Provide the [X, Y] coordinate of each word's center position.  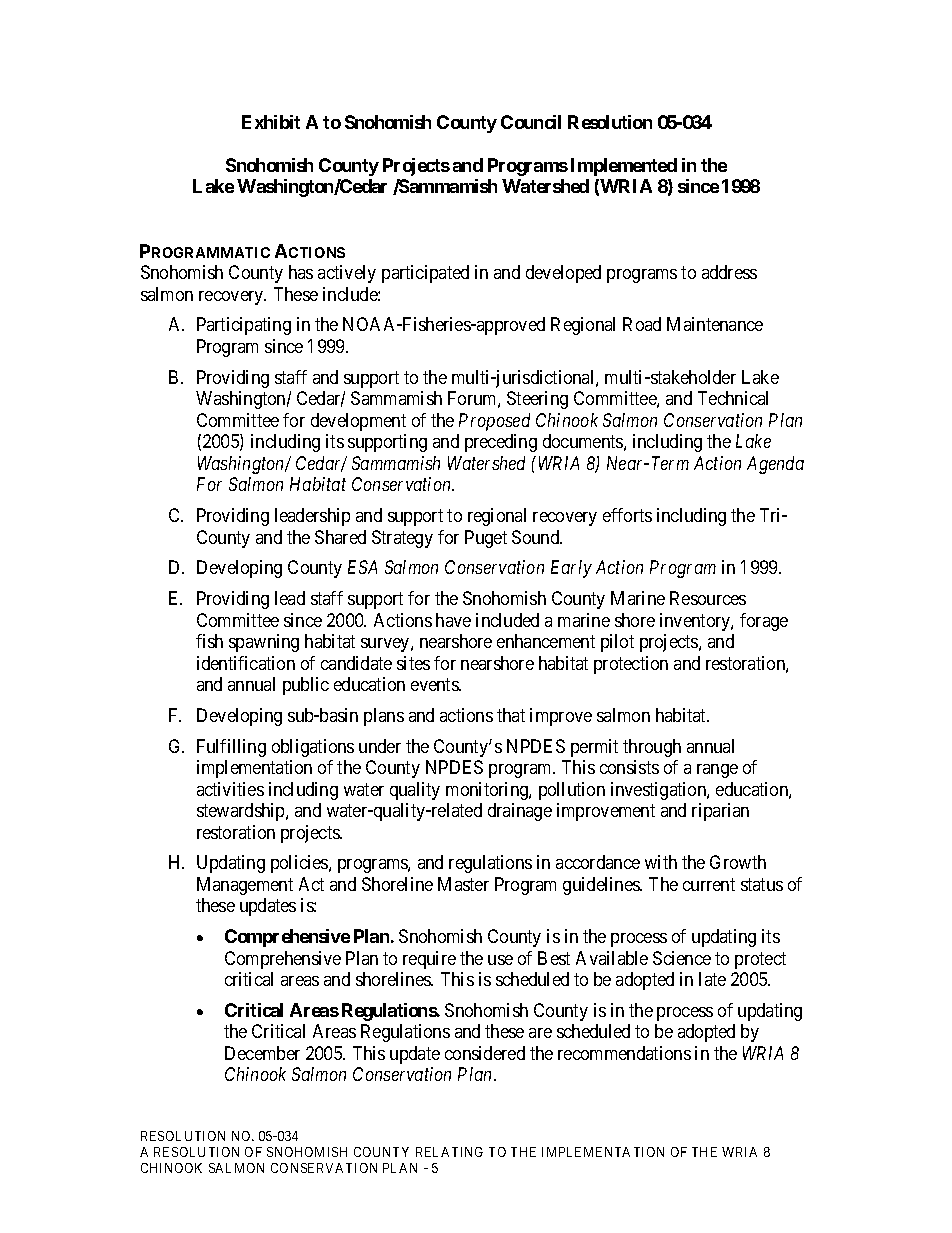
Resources [708, 598]
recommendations [624, 1053]
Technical [733, 398]
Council [531, 122]
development [358, 422]
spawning [264, 643]
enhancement [546, 641]
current [709, 884]
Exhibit [271, 122]
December [262, 1053]
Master [463, 884]
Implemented [624, 167]
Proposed [494, 422]
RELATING [449, 1152]
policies [300, 864]
